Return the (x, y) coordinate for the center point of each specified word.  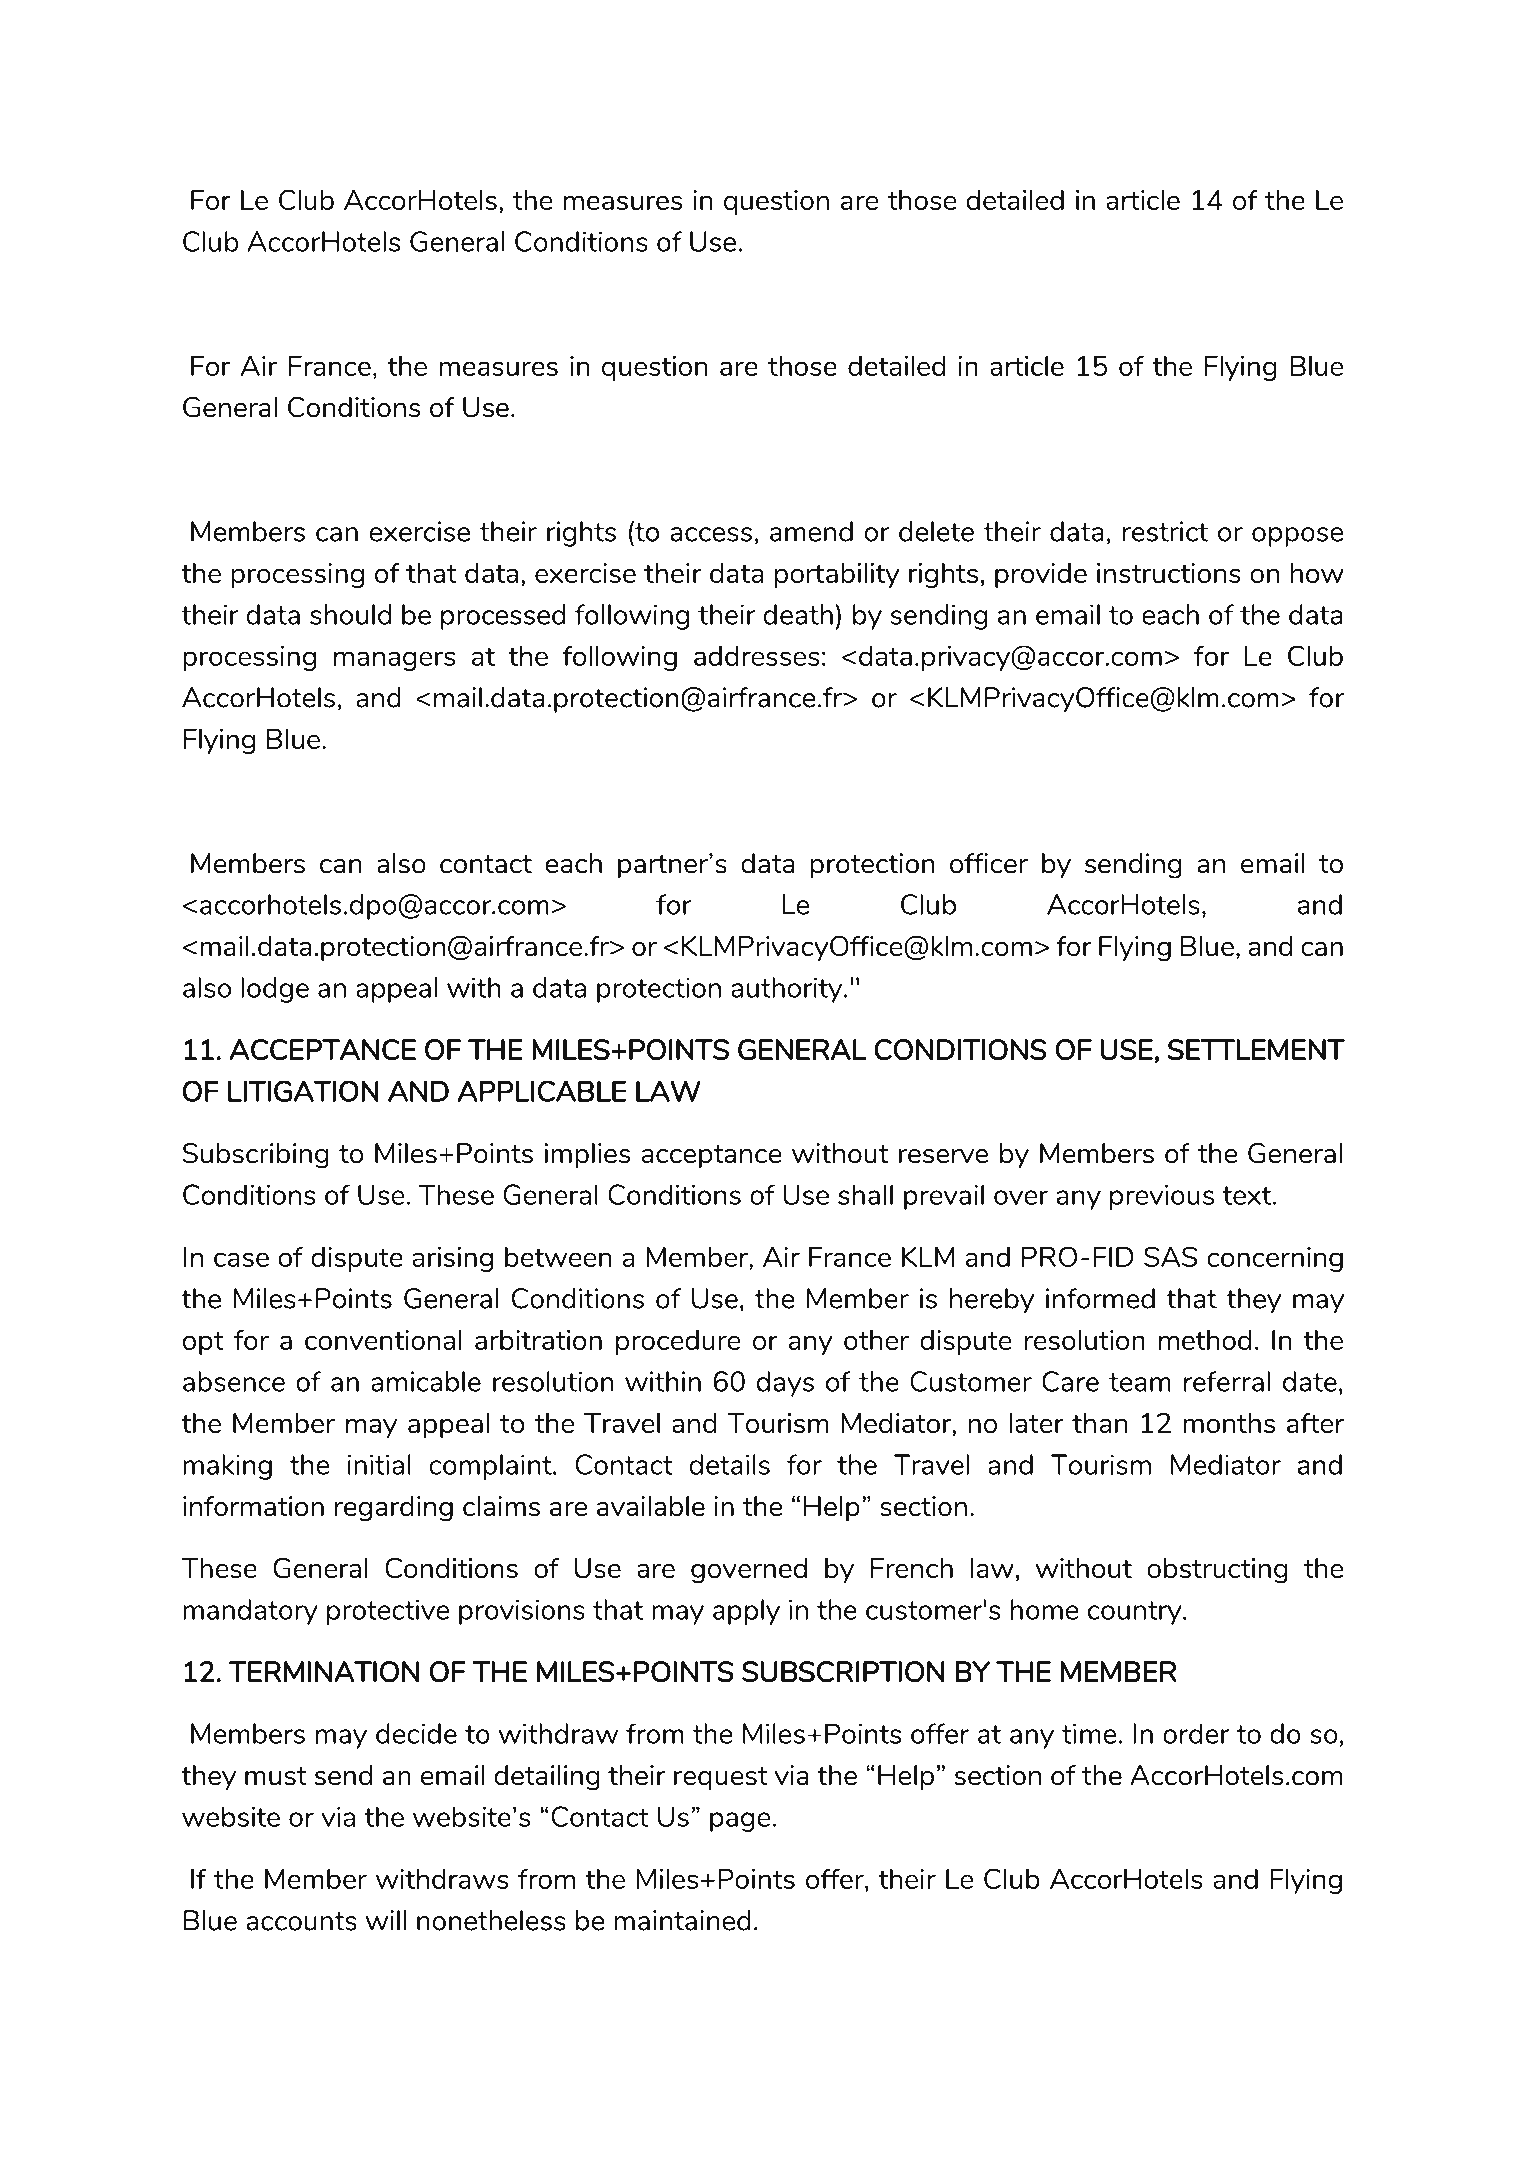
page (740, 1822)
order (1196, 1733)
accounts (301, 1921)
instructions (1169, 573)
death (798, 614)
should (350, 614)
